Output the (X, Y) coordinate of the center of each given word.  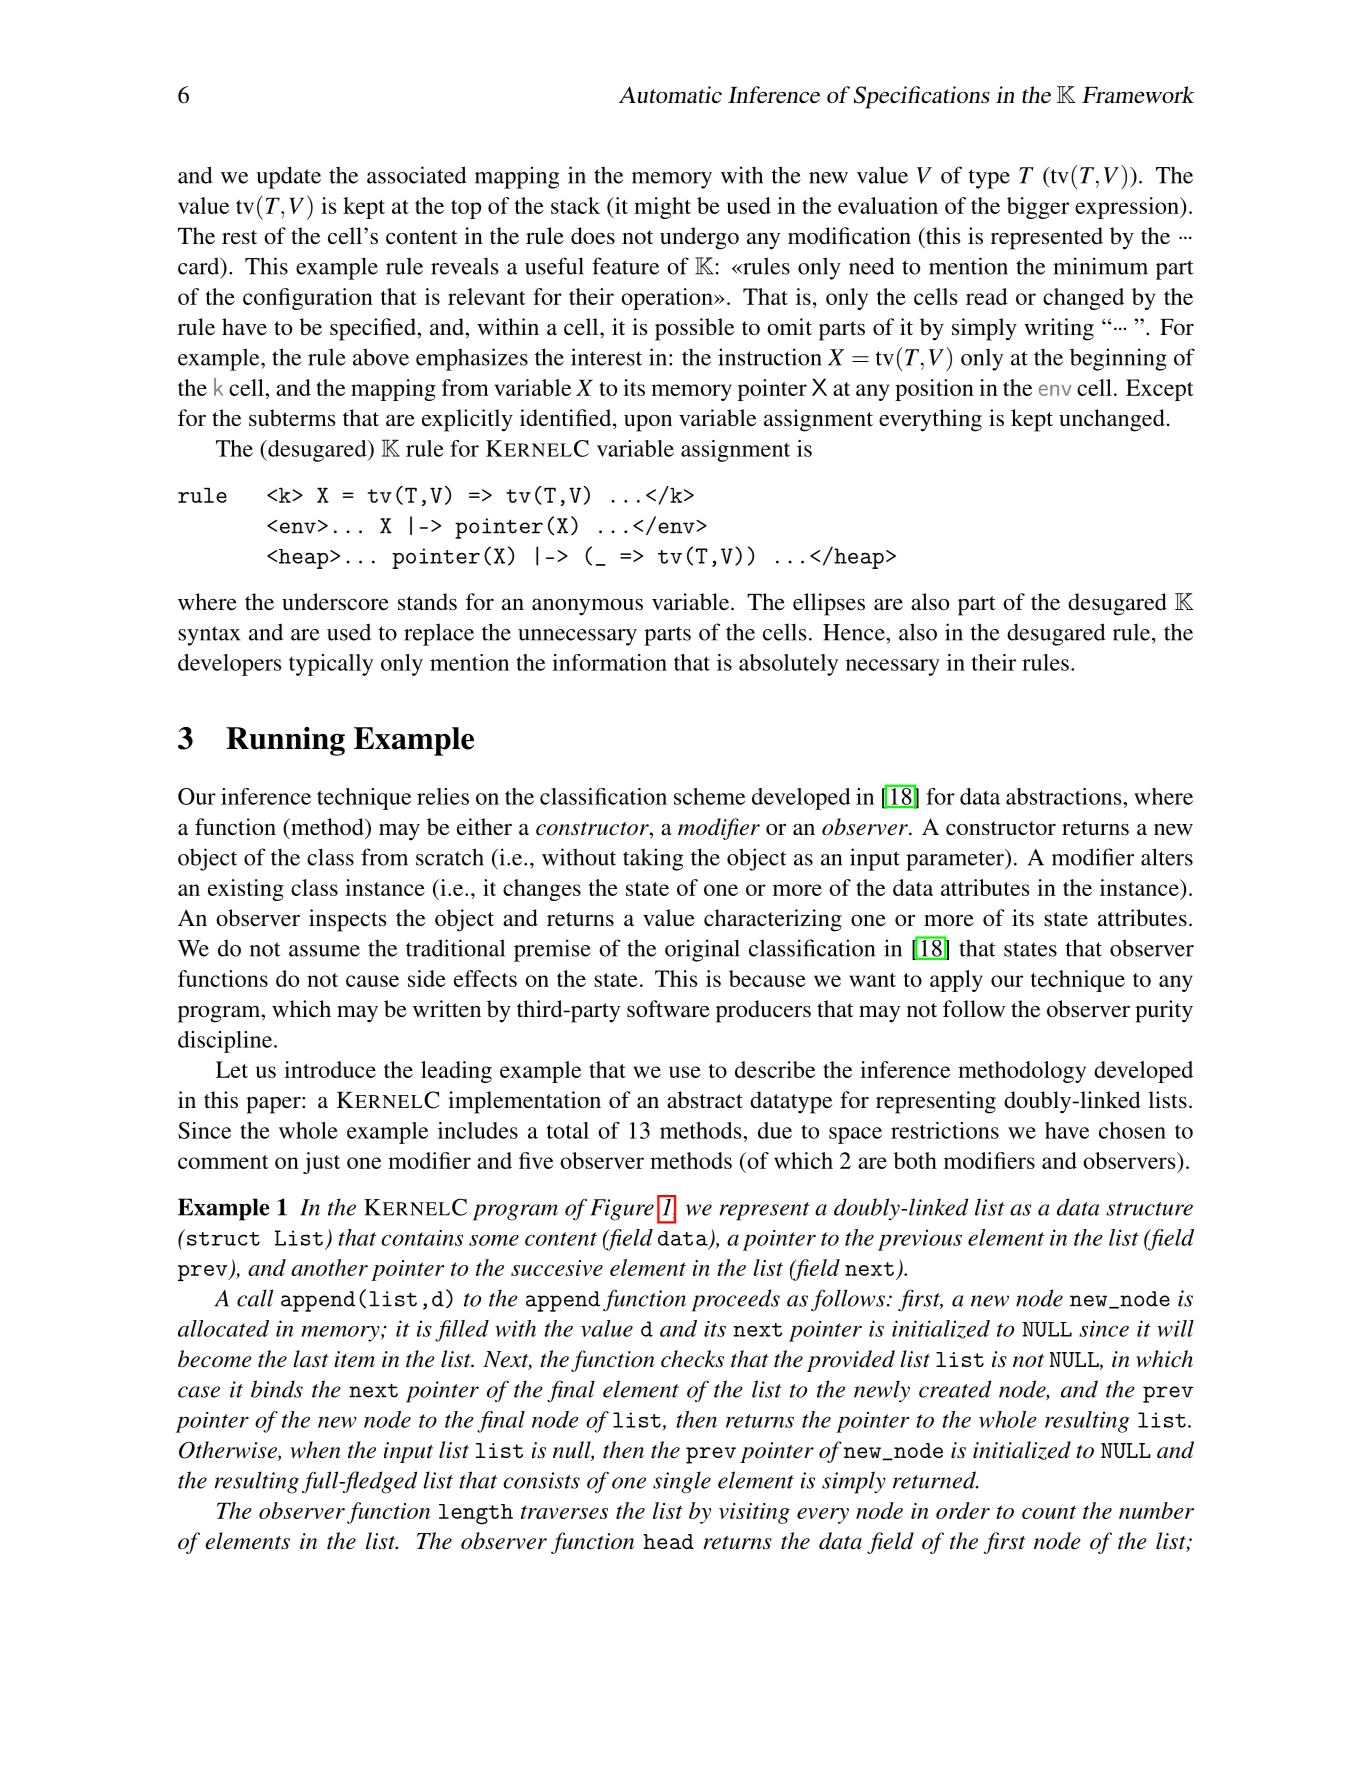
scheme (709, 796)
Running (285, 741)
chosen (1132, 1130)
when (315, 1450)
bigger (1038, 208)
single (682, 1482)
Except (1160, 390)
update (288, 177)
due (775, 1130)
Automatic (670, 95)
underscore (335, 602)
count (1049, 1512)
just (321, 1163)
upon (648, 423)
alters (1167, 857)
